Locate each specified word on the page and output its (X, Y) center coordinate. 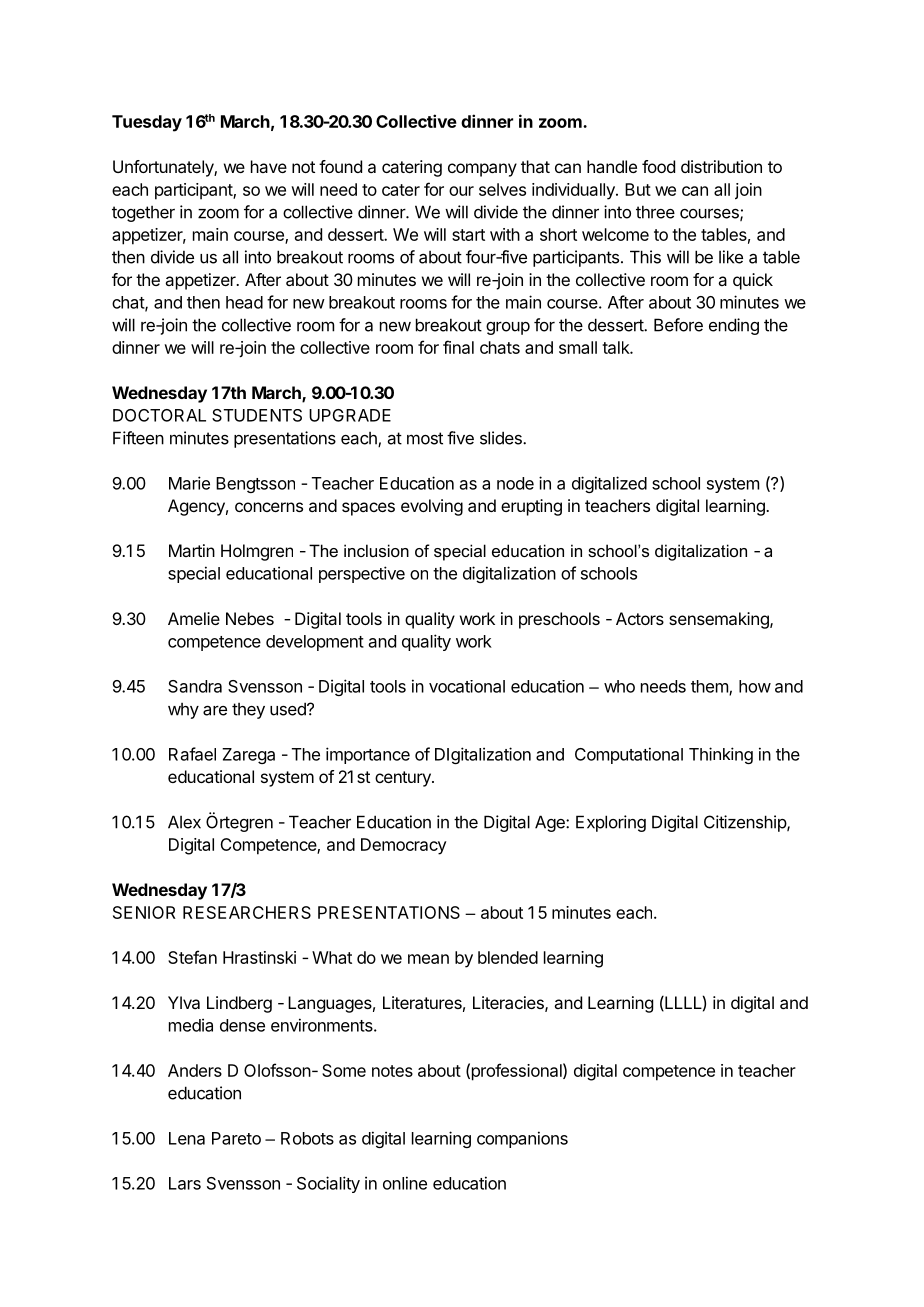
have (269, 166)
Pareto (236, 1138)
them (710, 687)
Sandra (195, 686)
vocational (467, 686)
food (658, 166)
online (405, 1183)
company (482, 170)
